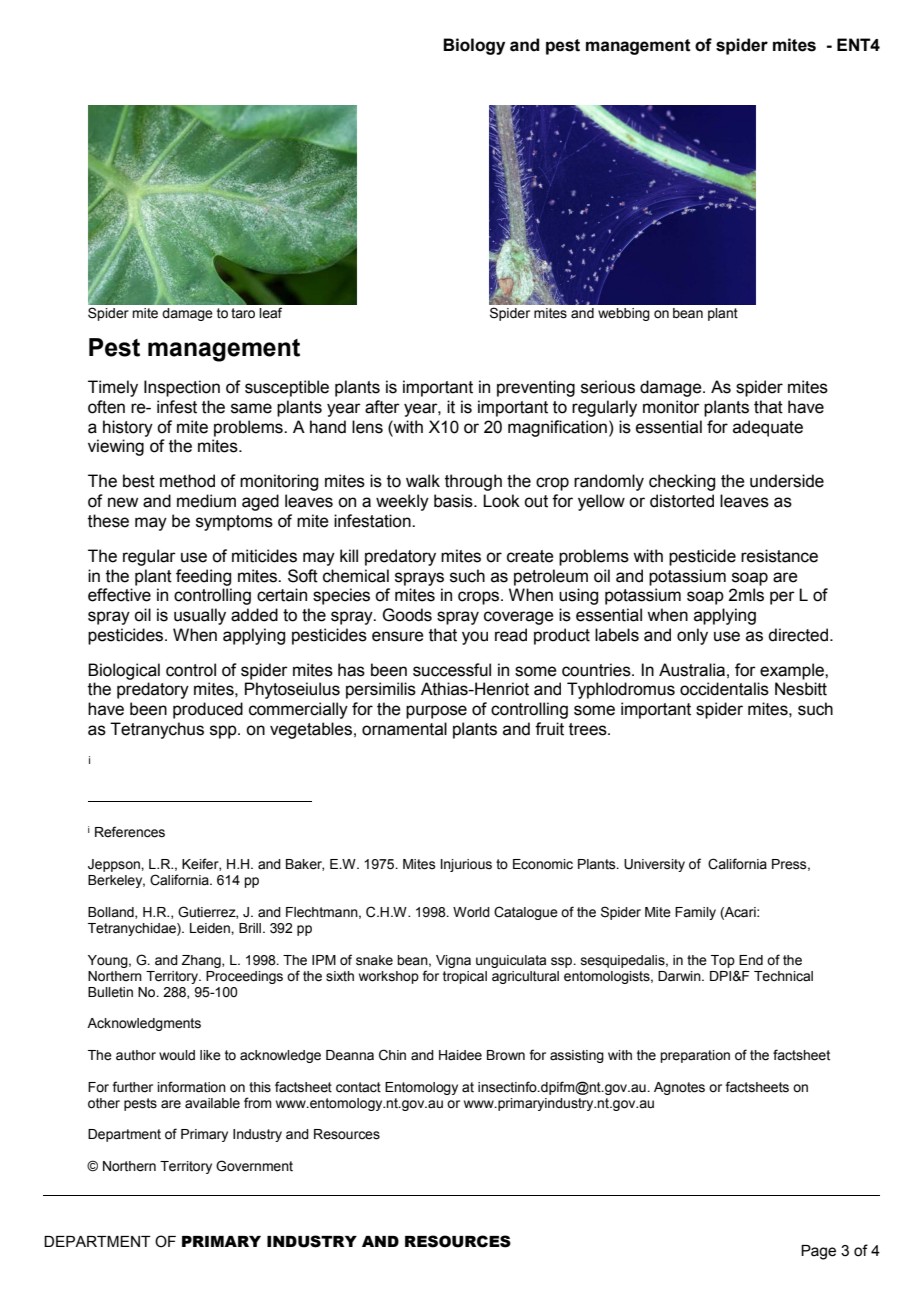  Describe the element at coordinates (358, 1087) in the screenshot. I see `contact` at that location.
